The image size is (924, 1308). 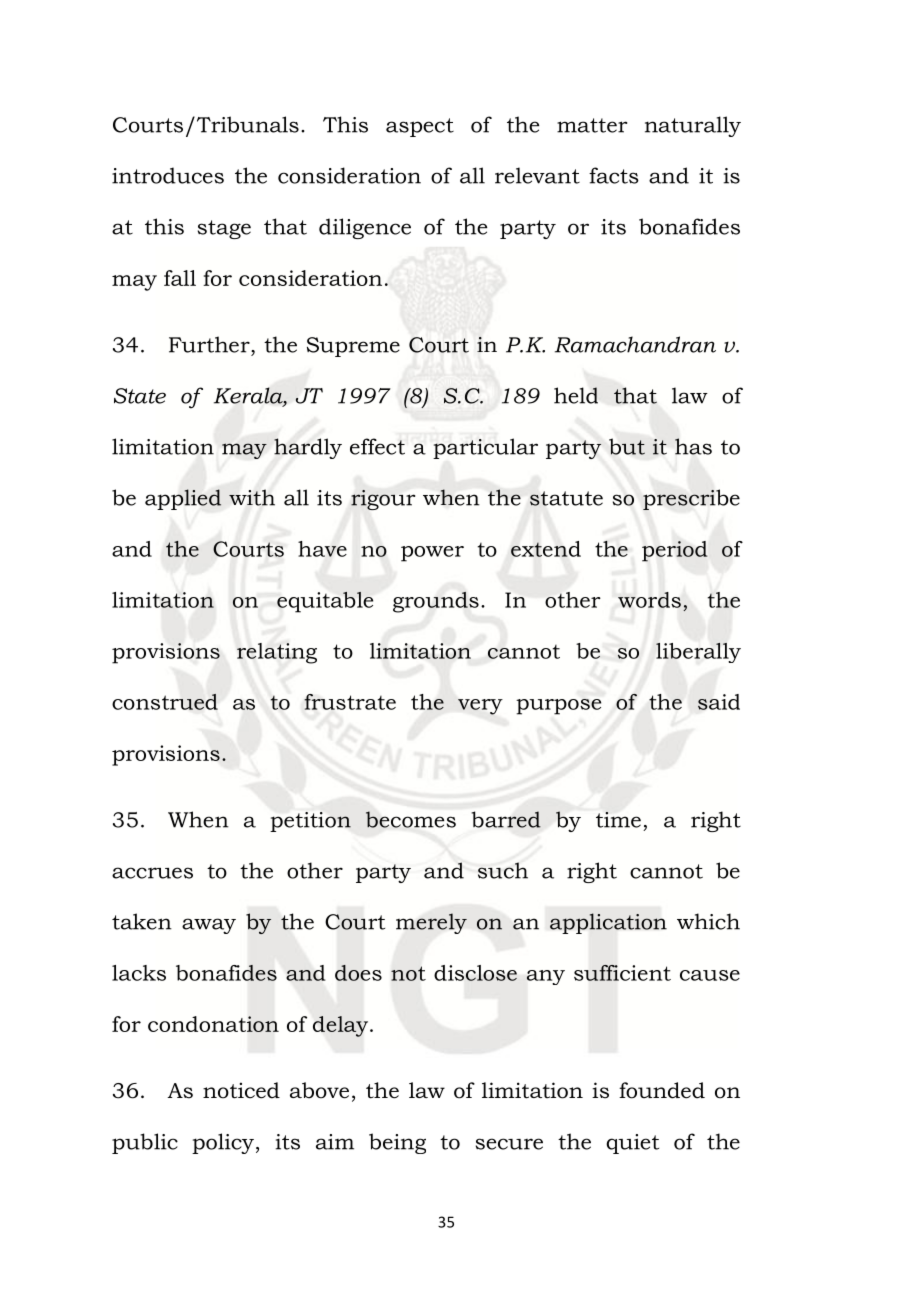 I want to click on grounds, so click(x=436, y=602).
